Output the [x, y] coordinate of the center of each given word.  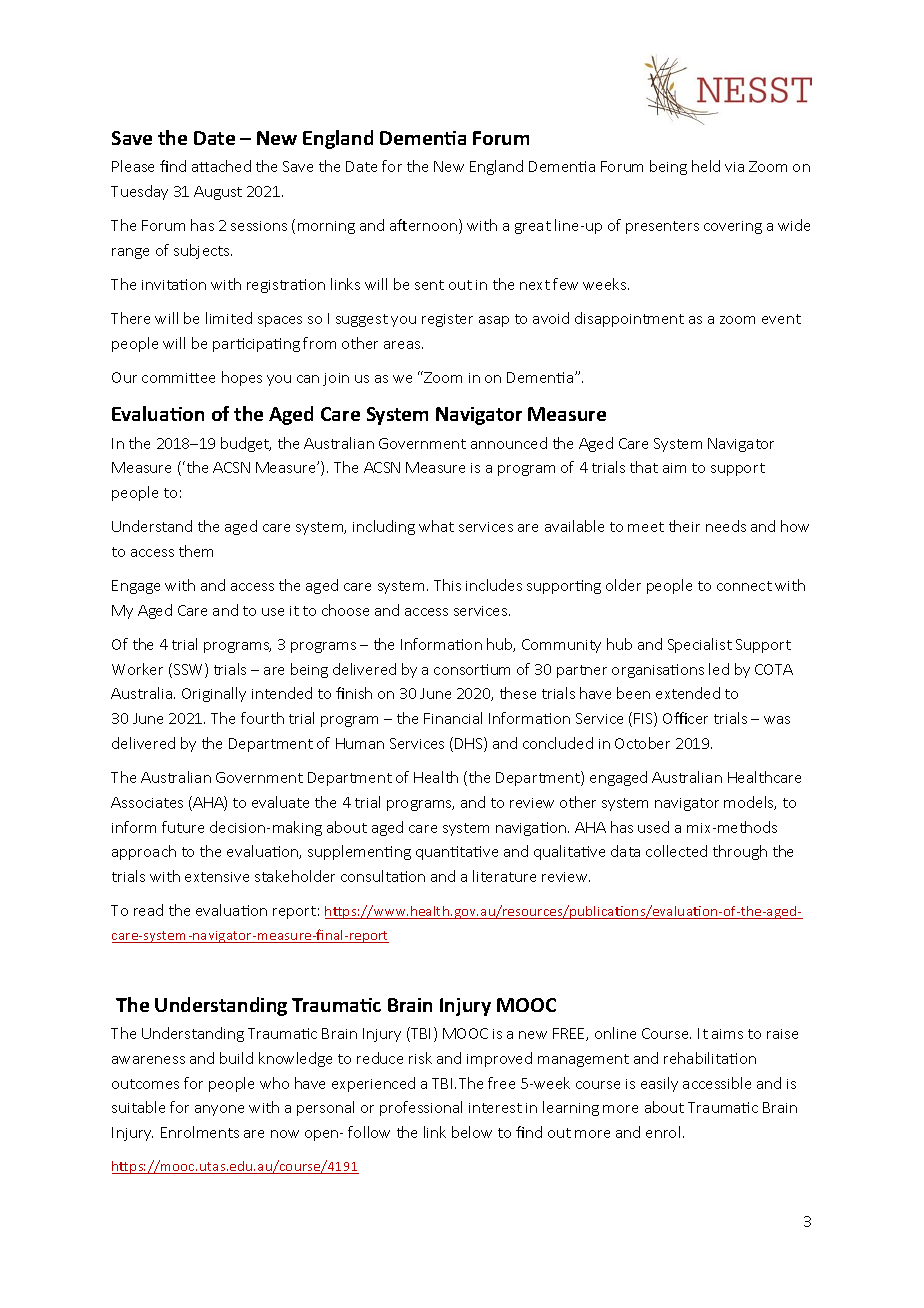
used [653, 827]
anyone [219, 1110]
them [196, 551]
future [183, 827]
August [218, 193]
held [706, 166]
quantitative [457, 853]
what [436, 526]
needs [726, 526]
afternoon [425, 226]
